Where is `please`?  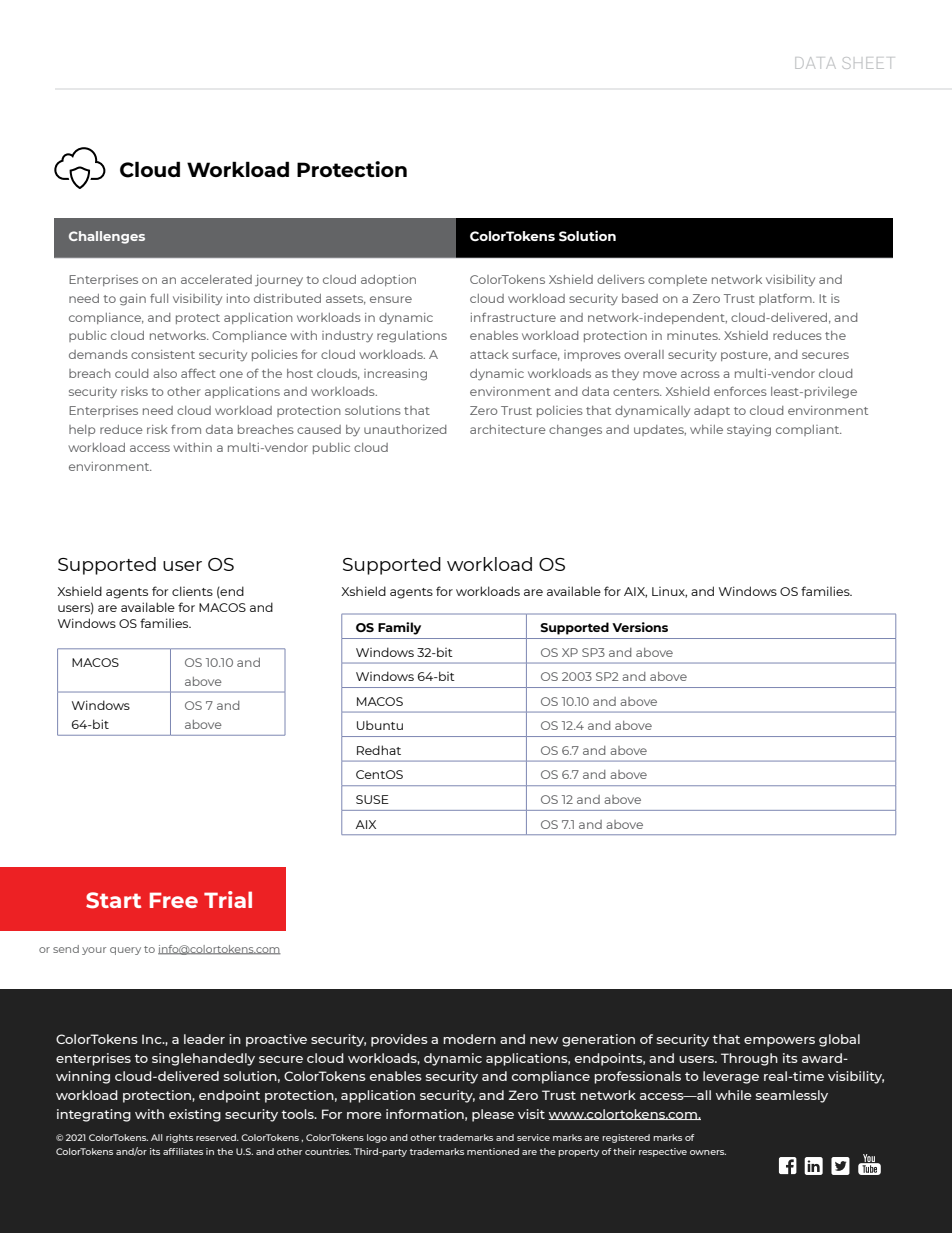 please is located at coordinates (493, 1115).
